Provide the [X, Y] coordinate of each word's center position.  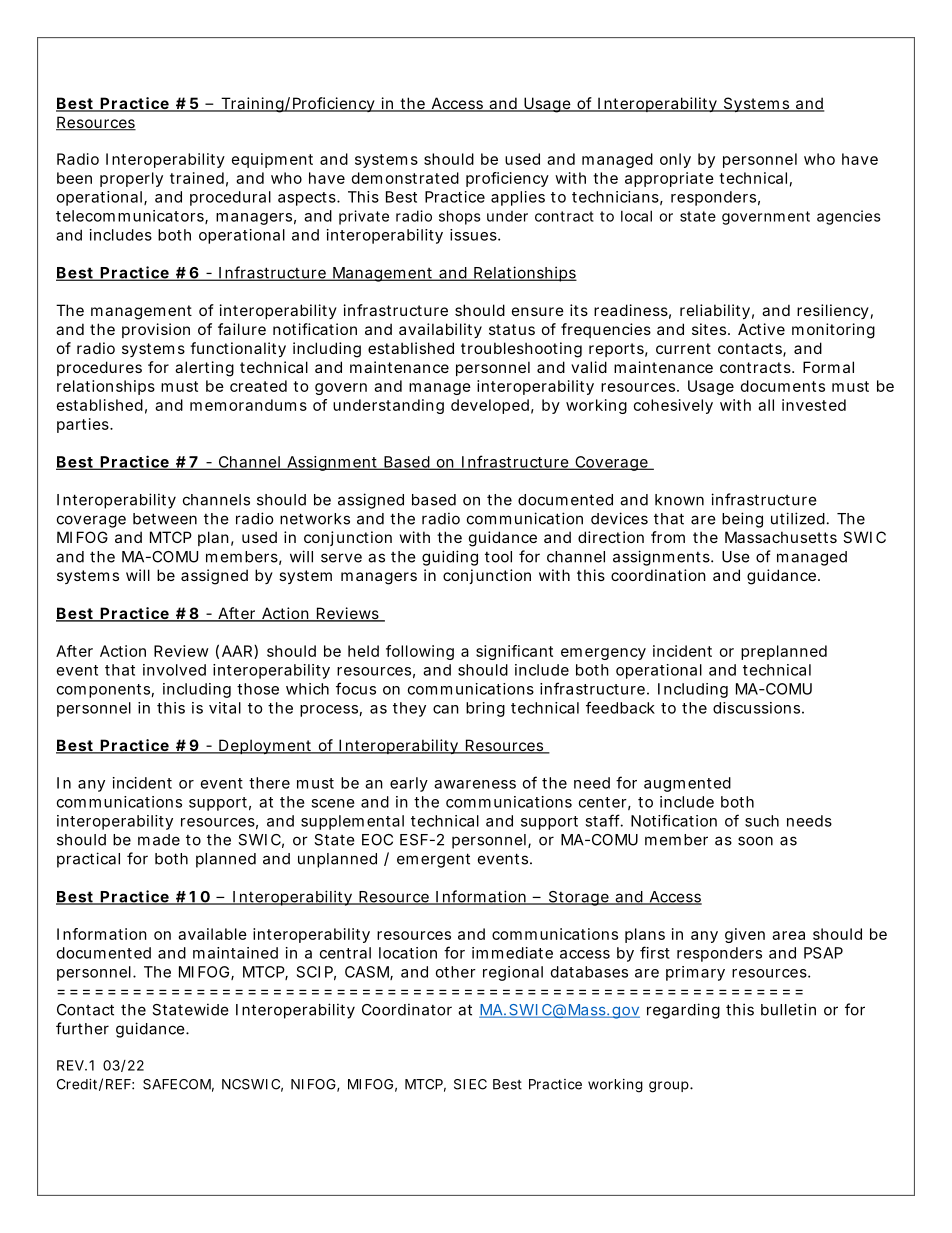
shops [460, 217]
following [420, 652]
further [82, 1028]
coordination [658, 575]
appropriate [669, 179]
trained [197, 178]
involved [174, 670]
